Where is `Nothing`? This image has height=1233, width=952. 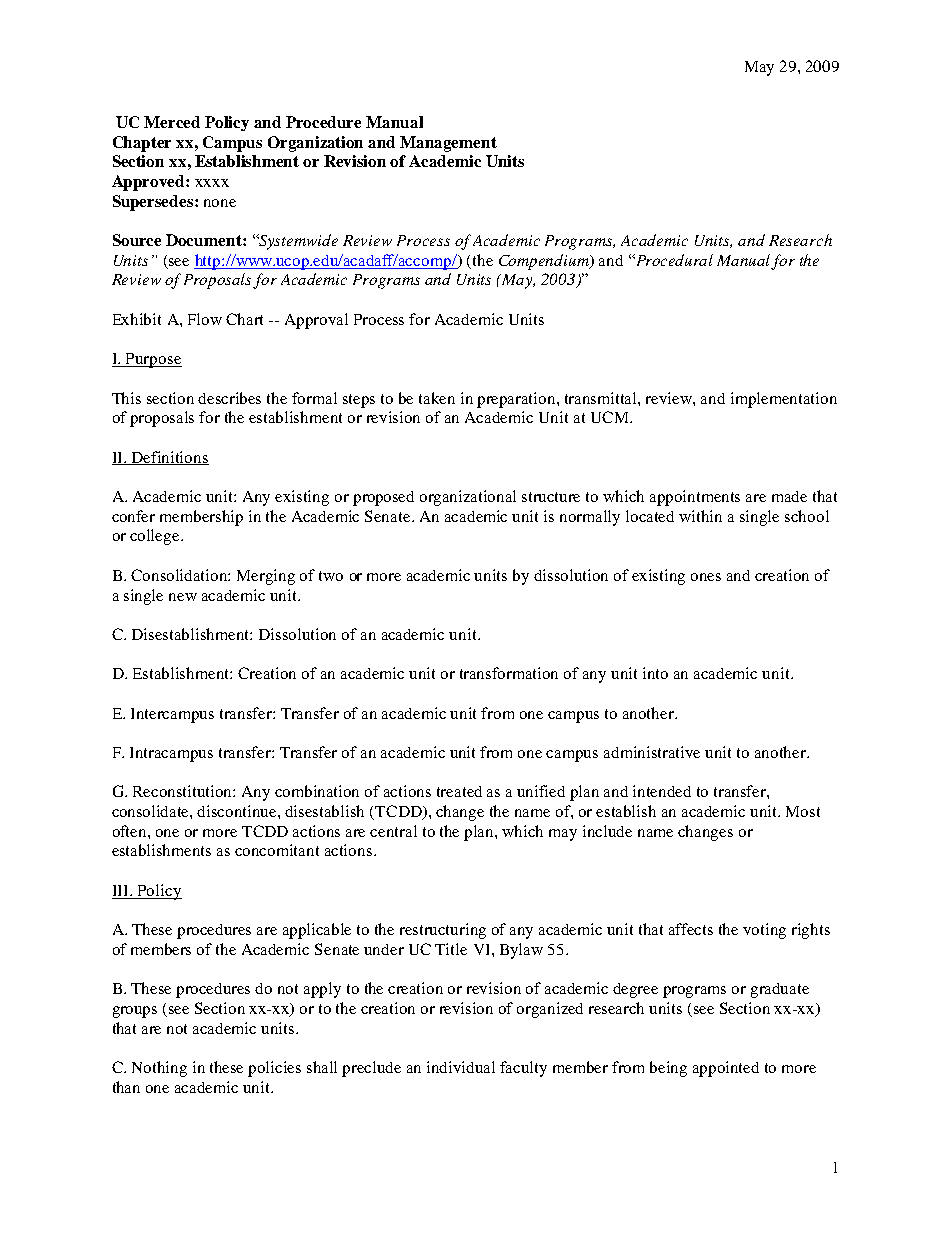
Nothing is located at coordinates (159, 1069).
